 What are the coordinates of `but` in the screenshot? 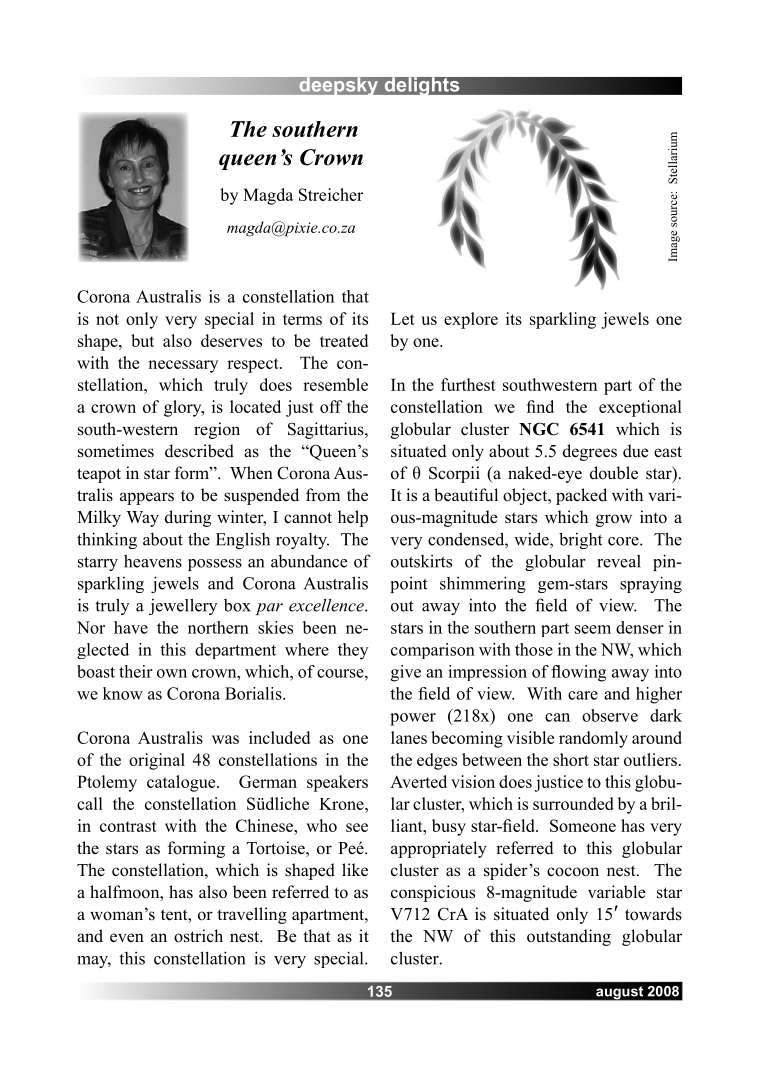 It's located at (142, 340).
